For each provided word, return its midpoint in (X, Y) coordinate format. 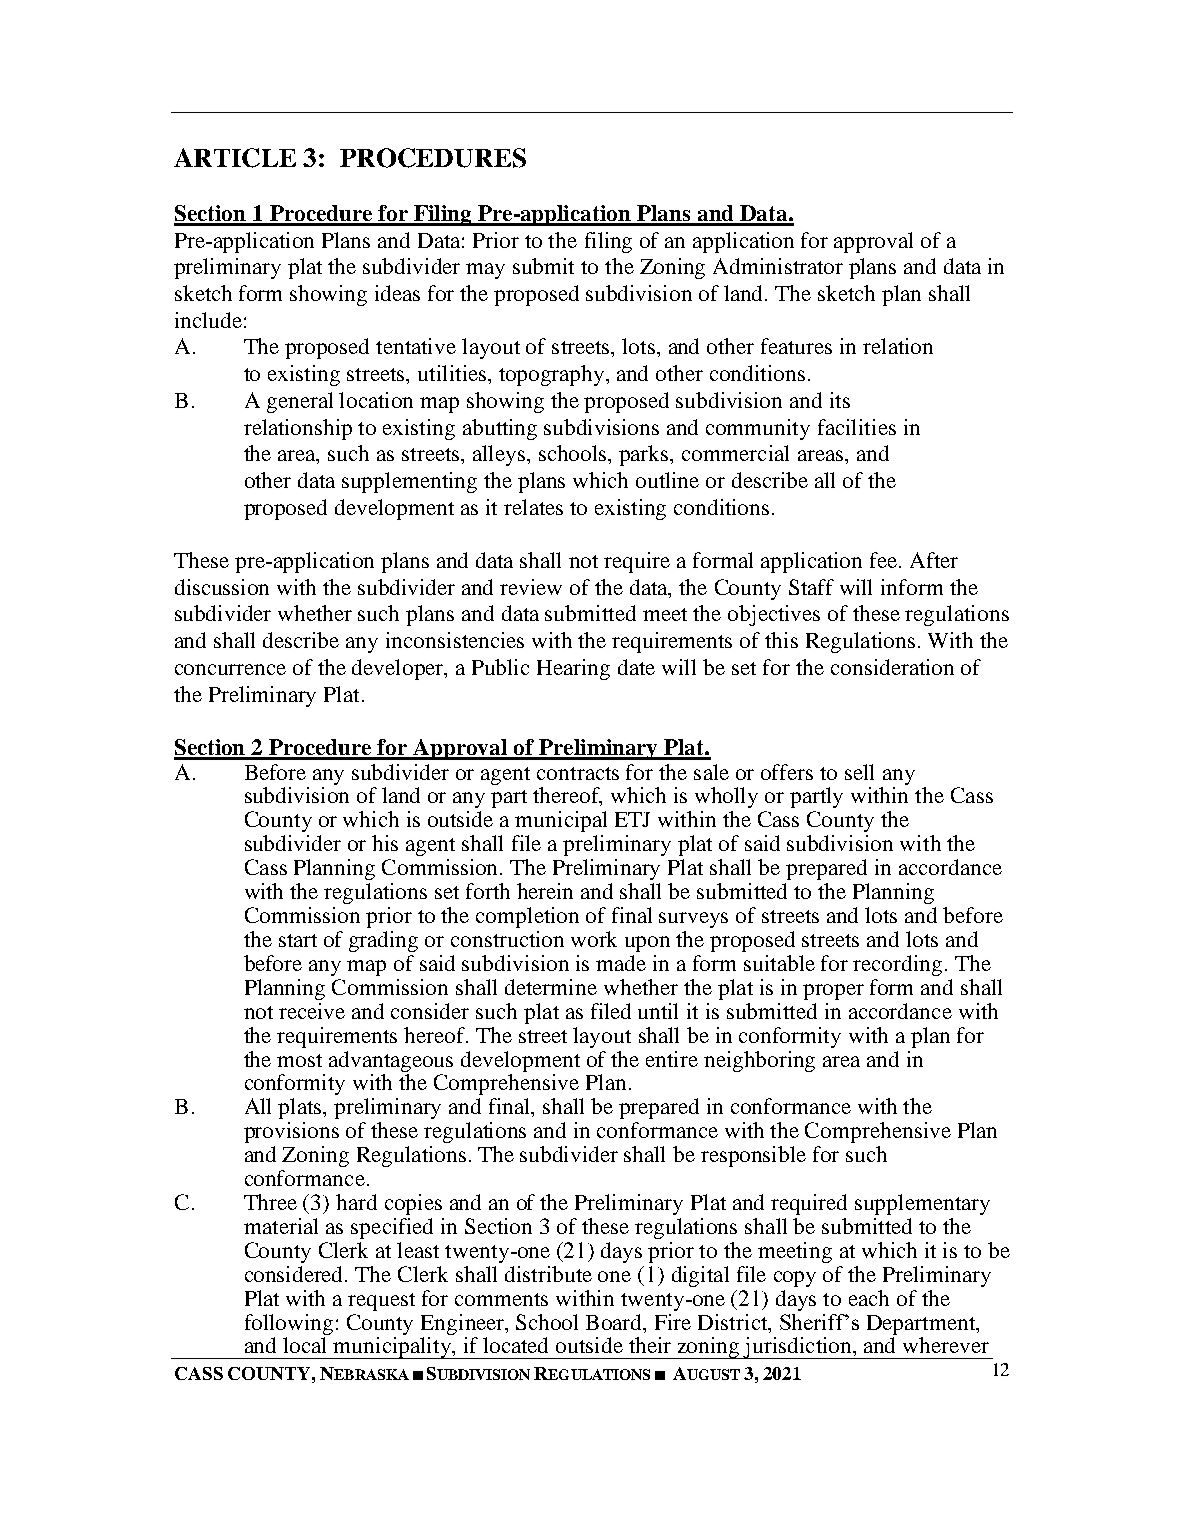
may (485, 271)
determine (551, 987)
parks (645, 455)
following (289, 1324)
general (300, 402)
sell (859, 772)
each (869, 1298)
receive (312, 1011)
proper (833, 992)
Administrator (778, 266)
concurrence (230, 669)
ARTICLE (235, 158)
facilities (857, 427)
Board (615, 1322)
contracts (578, 773)
